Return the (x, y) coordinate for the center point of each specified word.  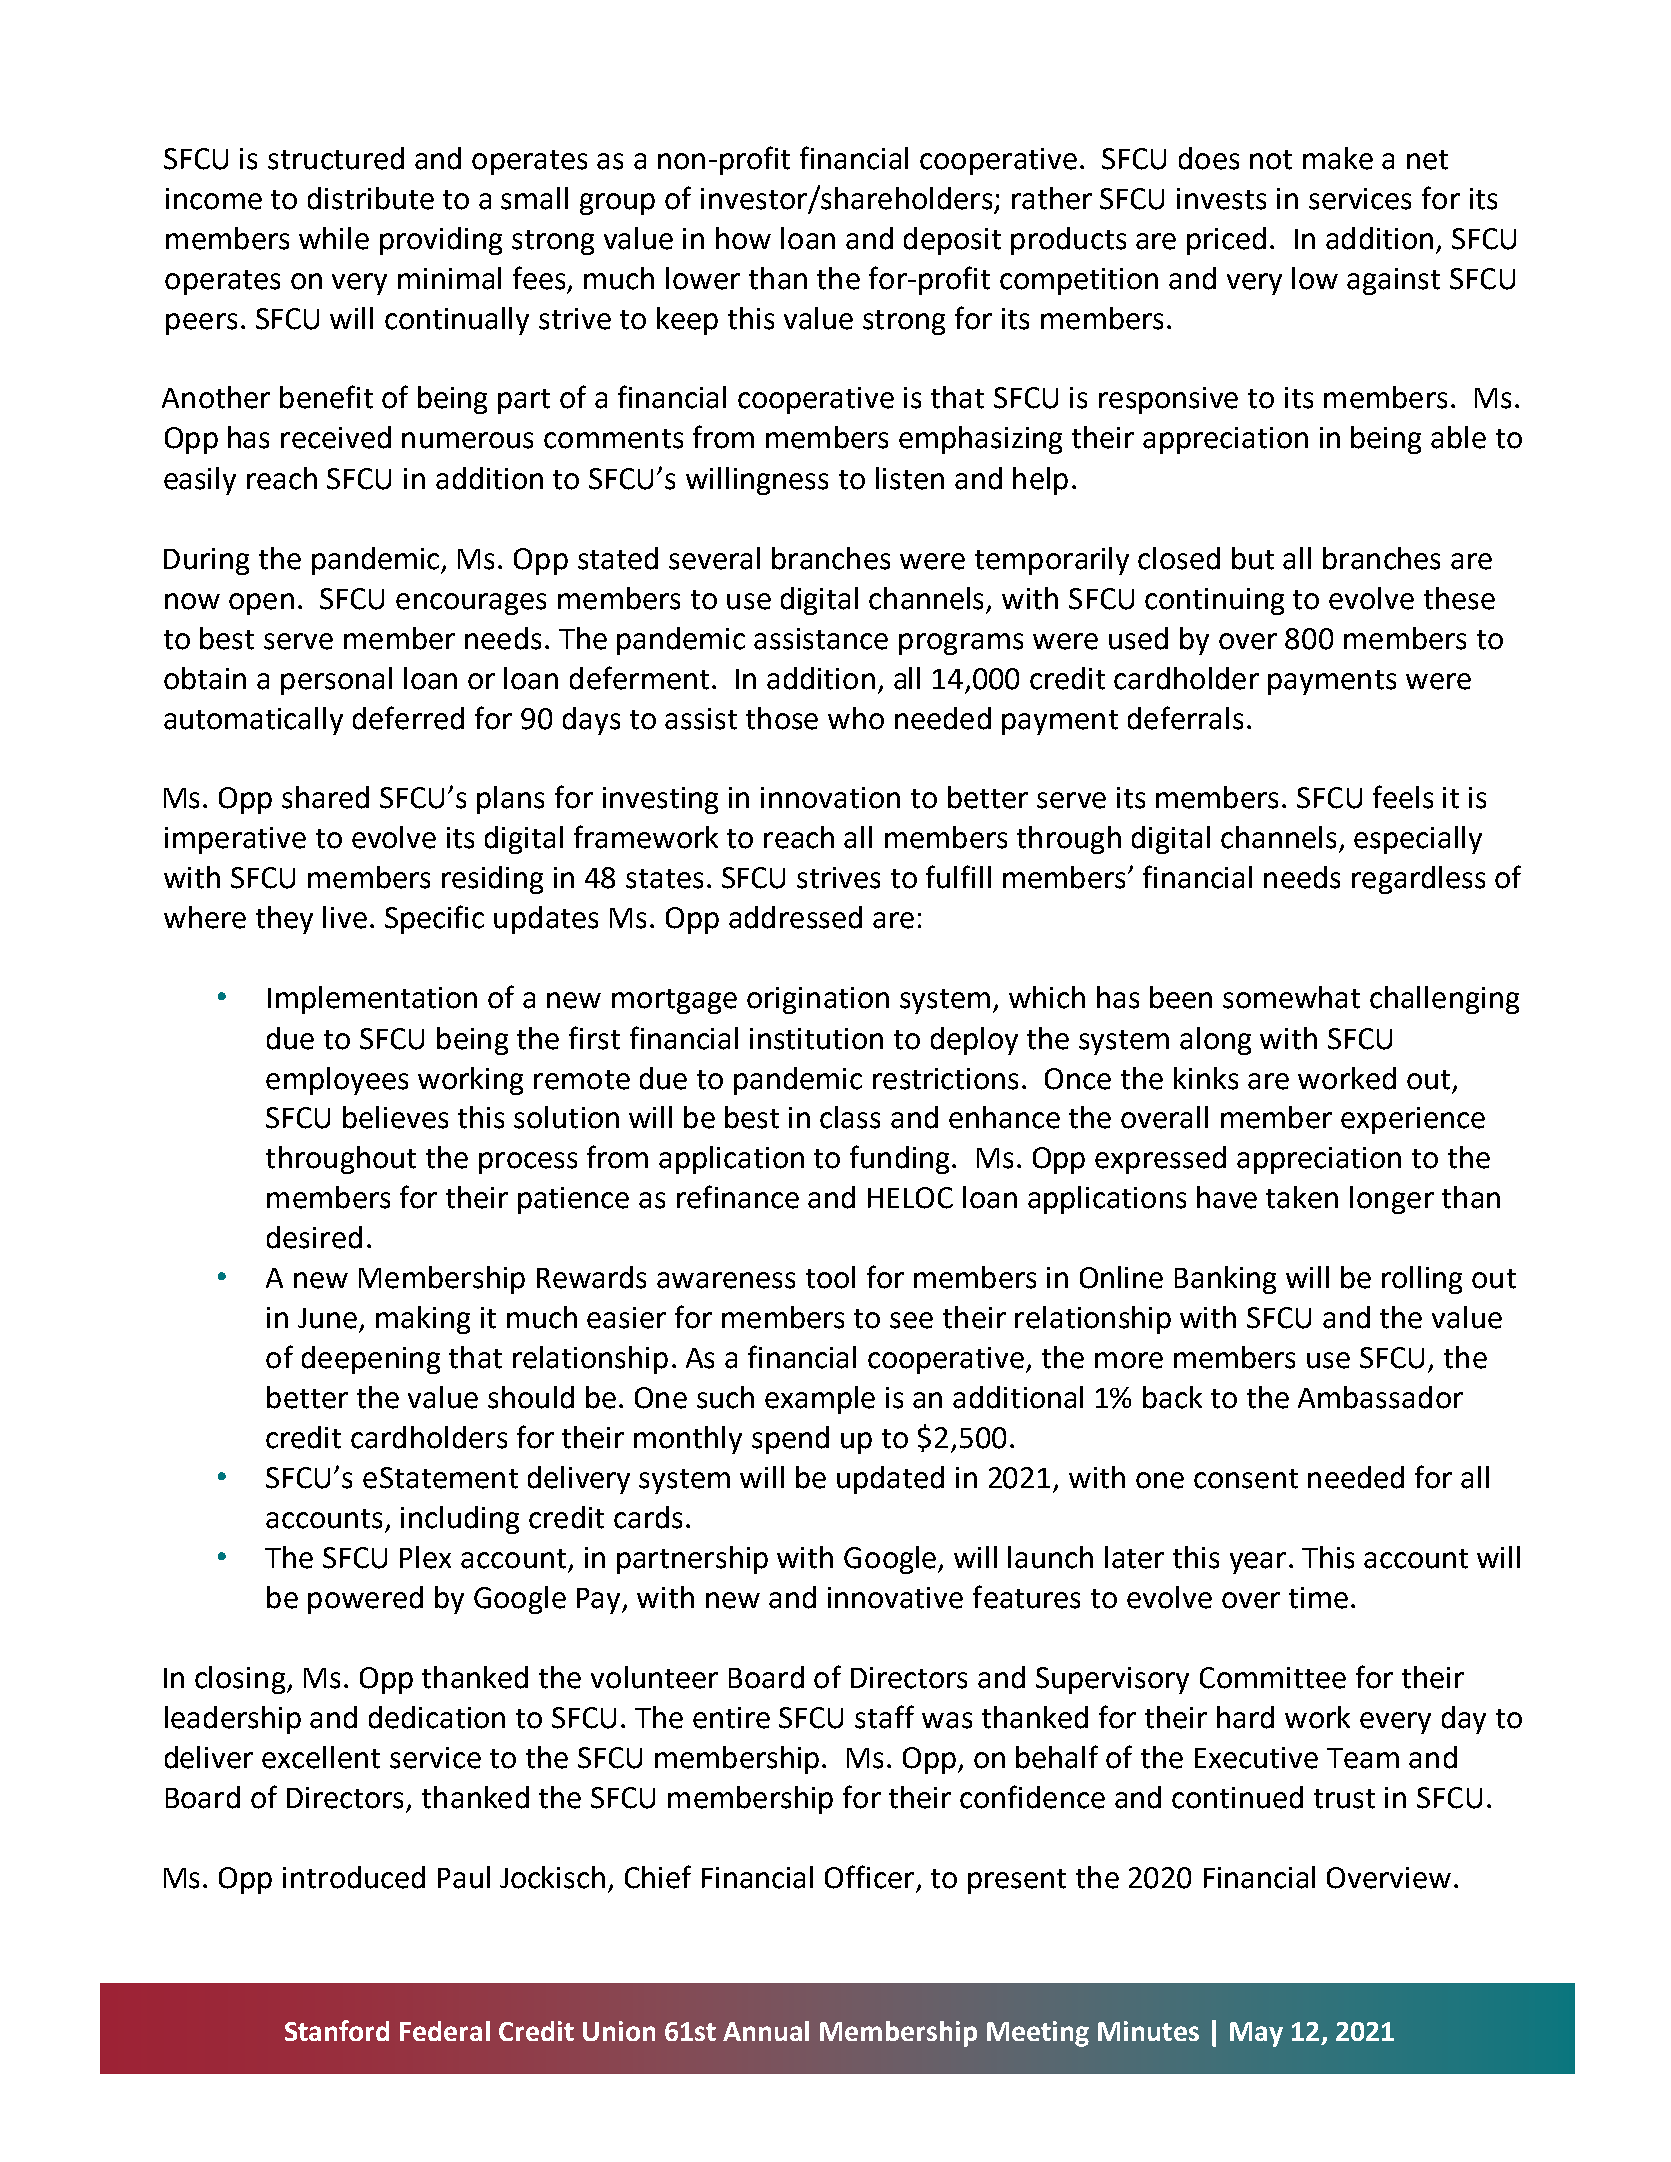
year (1258, 1563)
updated (890, 1480)
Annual (766, 2031)
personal (336, 681)
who (856, 718)
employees (337, 1081)
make (1338, 158)
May (1256, 2034)
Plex (425, 1557)
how (743, 238)
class (850, 1117)
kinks (1206, 1078)
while (334, 238)
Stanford (337, 2030)
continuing (1214, 601)
